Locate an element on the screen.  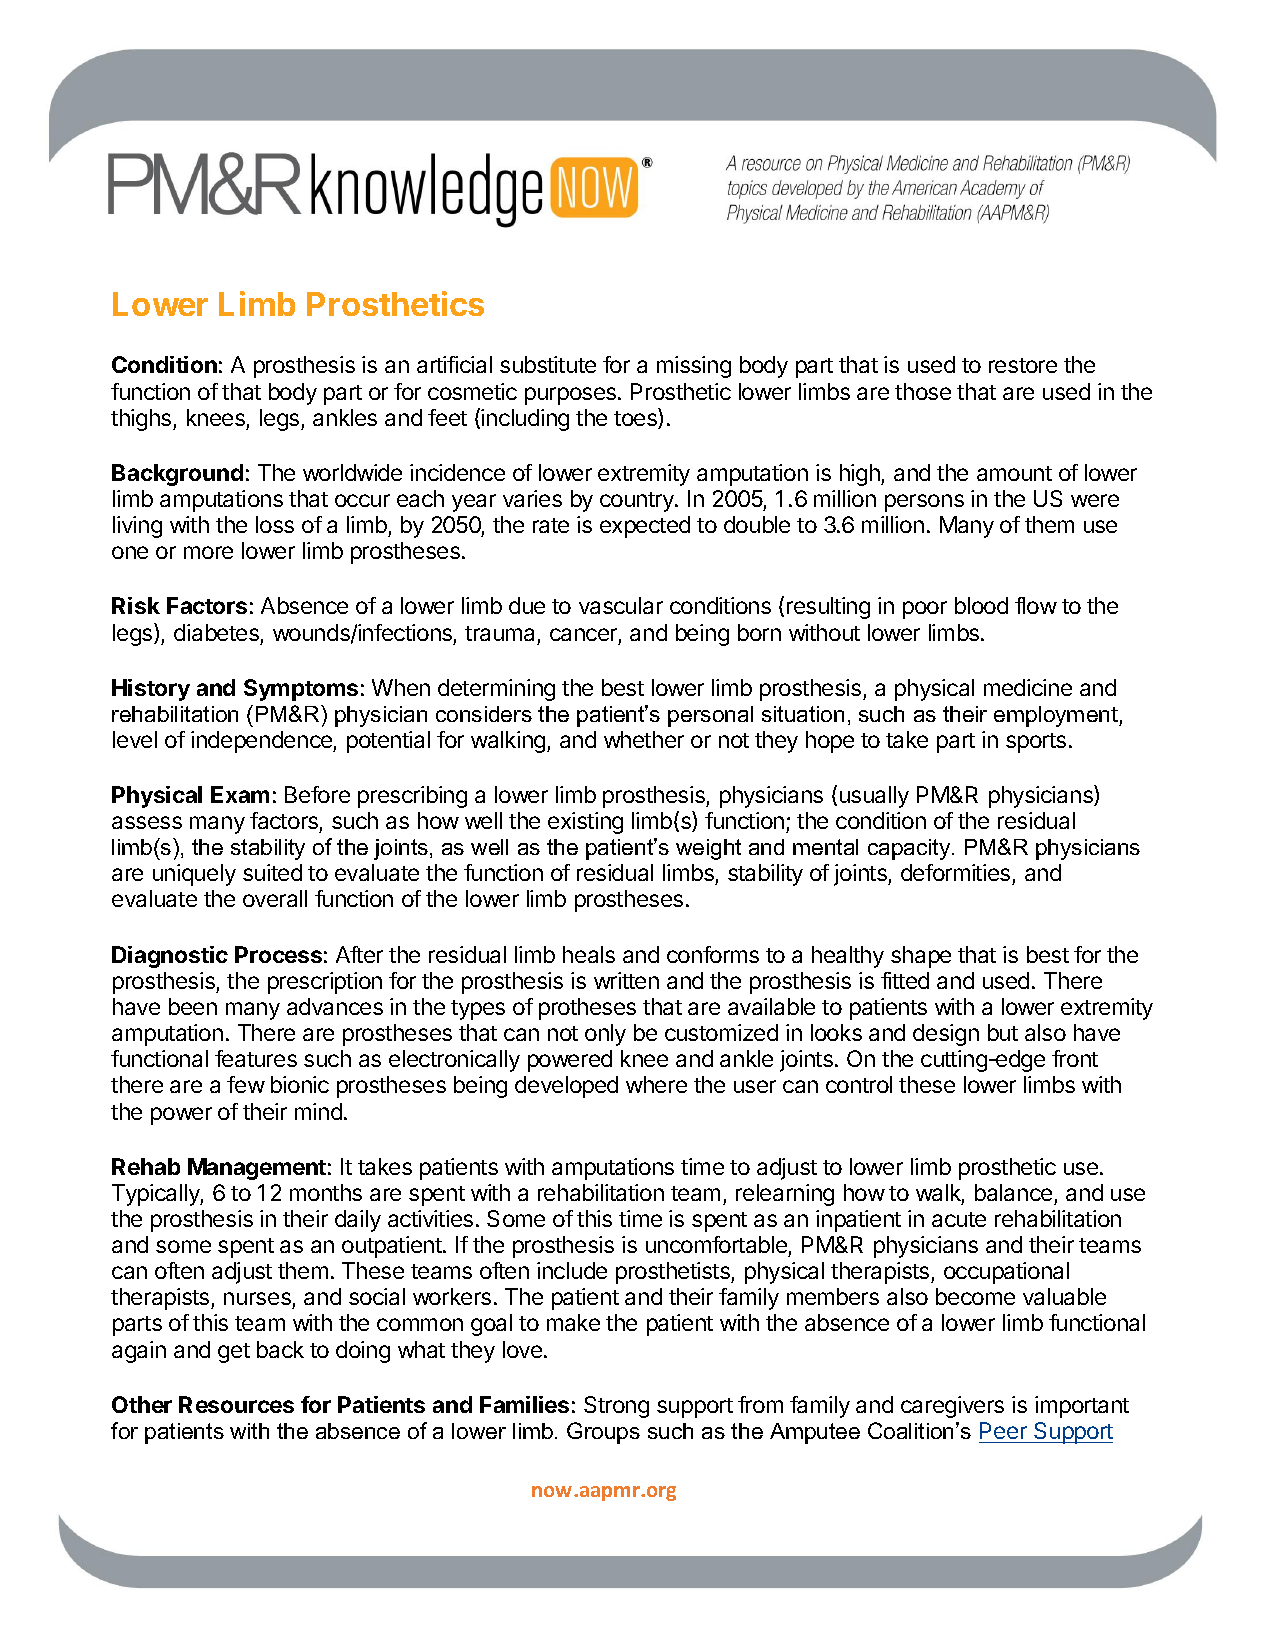
diabetes is located at coordinates (216, 632).
